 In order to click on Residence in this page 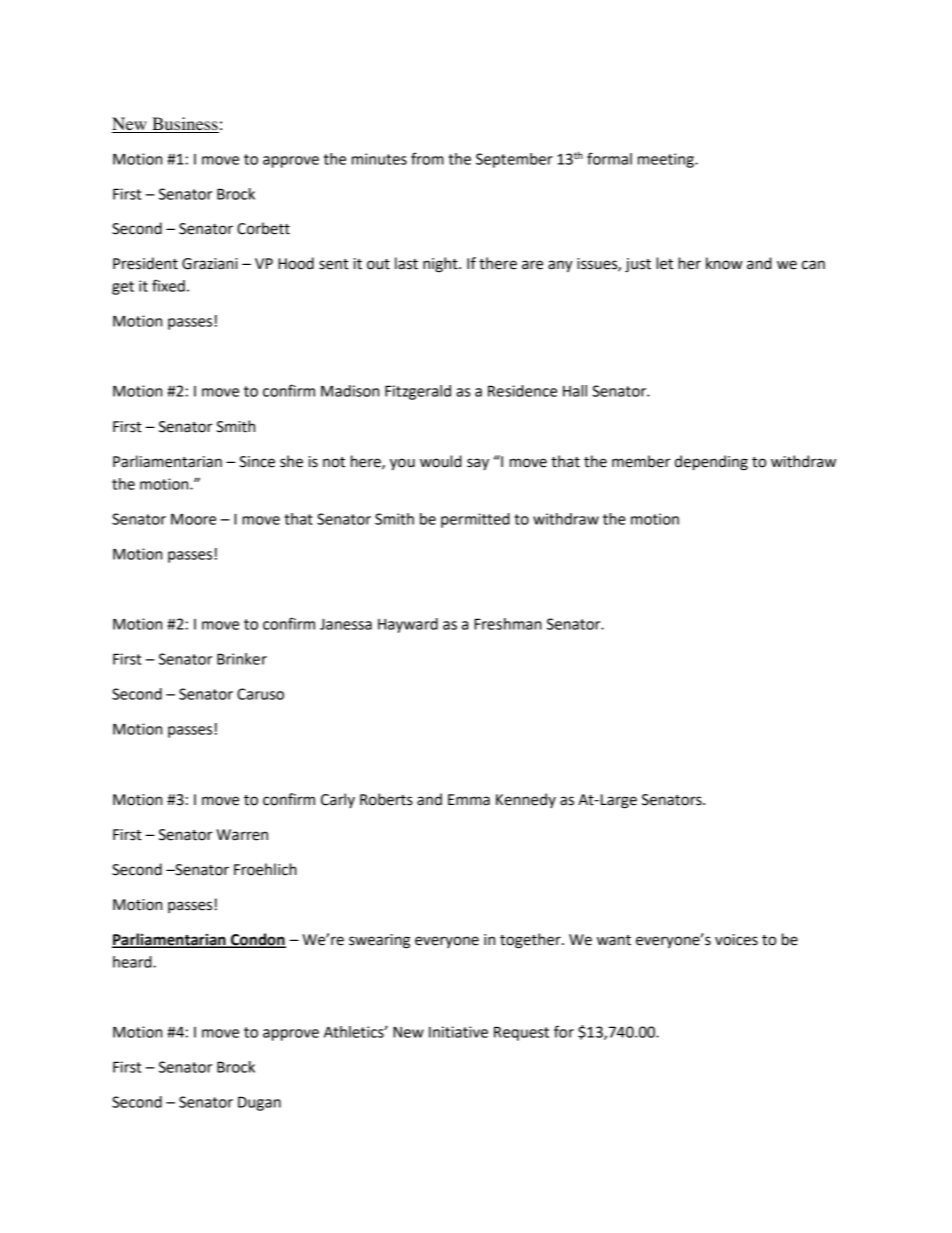, I will do `click(522, 391)`.
